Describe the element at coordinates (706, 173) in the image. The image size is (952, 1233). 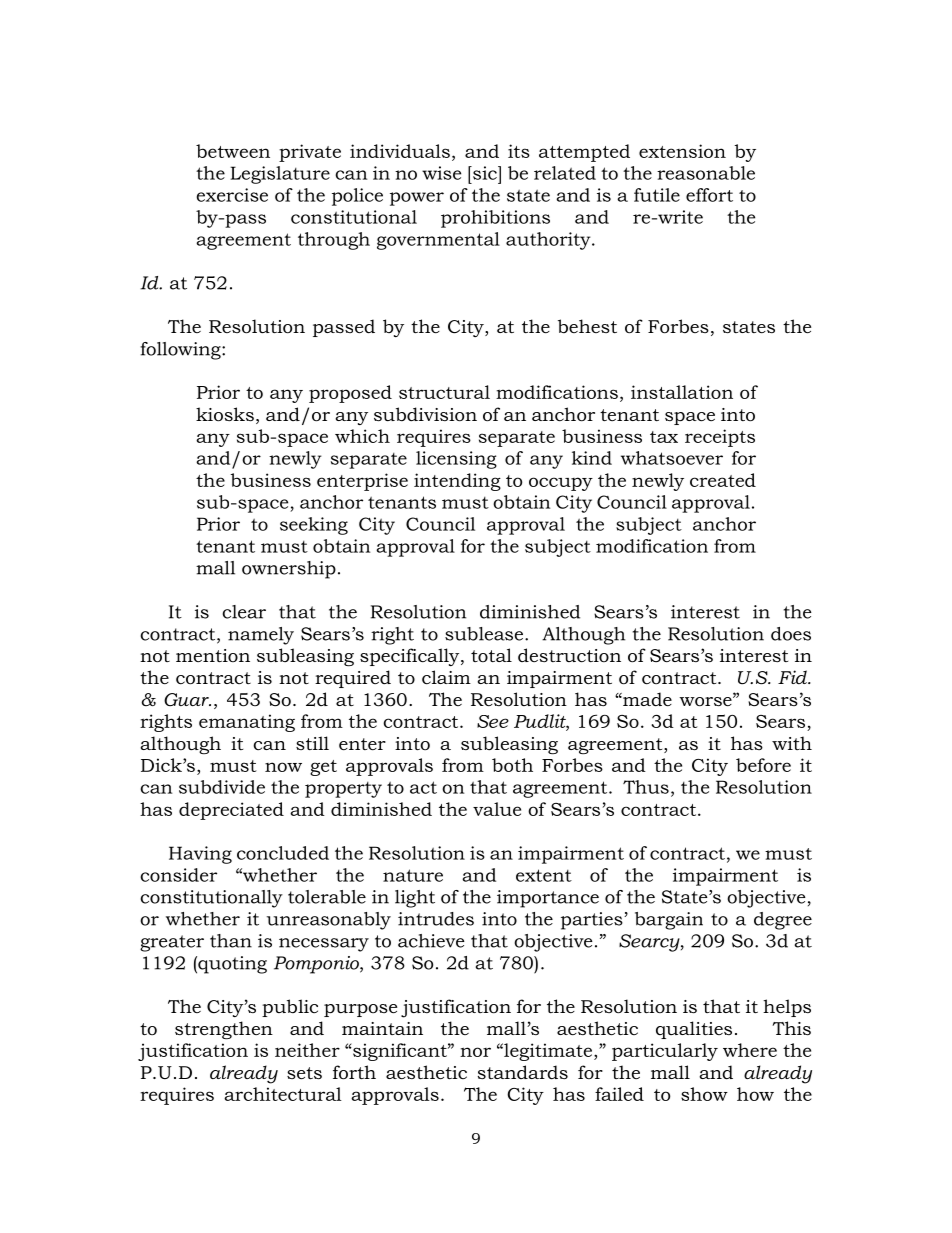
I see `reasonable` at that location.
